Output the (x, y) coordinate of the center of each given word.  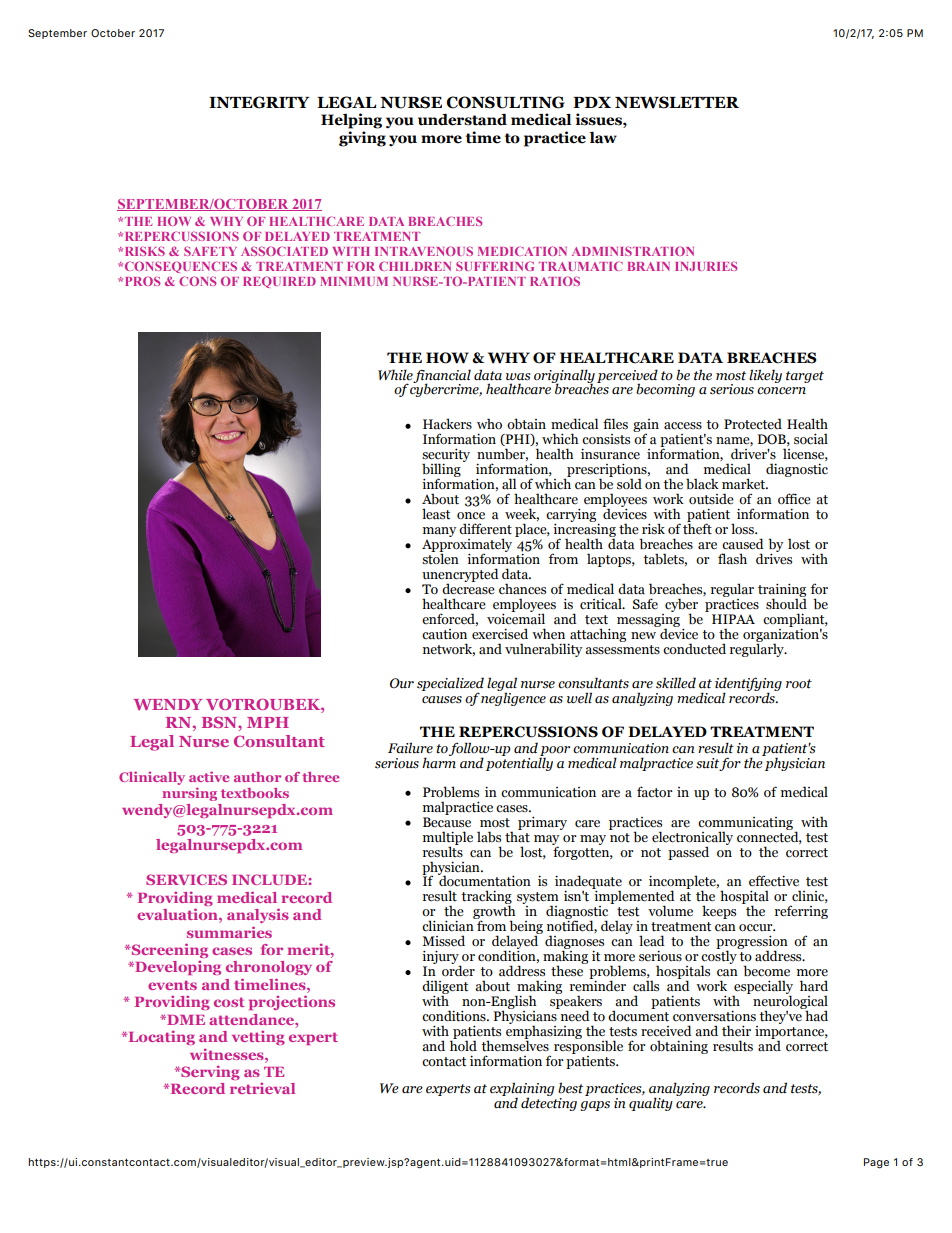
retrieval (262, 1088)
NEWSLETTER (677, 102)
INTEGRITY (259, 102)
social (811, 439)
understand (462, 120)
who (489, 424)
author (257, 777)
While (395, 374)
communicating (745, 824)
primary (542, 823)
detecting (549, 1103)
